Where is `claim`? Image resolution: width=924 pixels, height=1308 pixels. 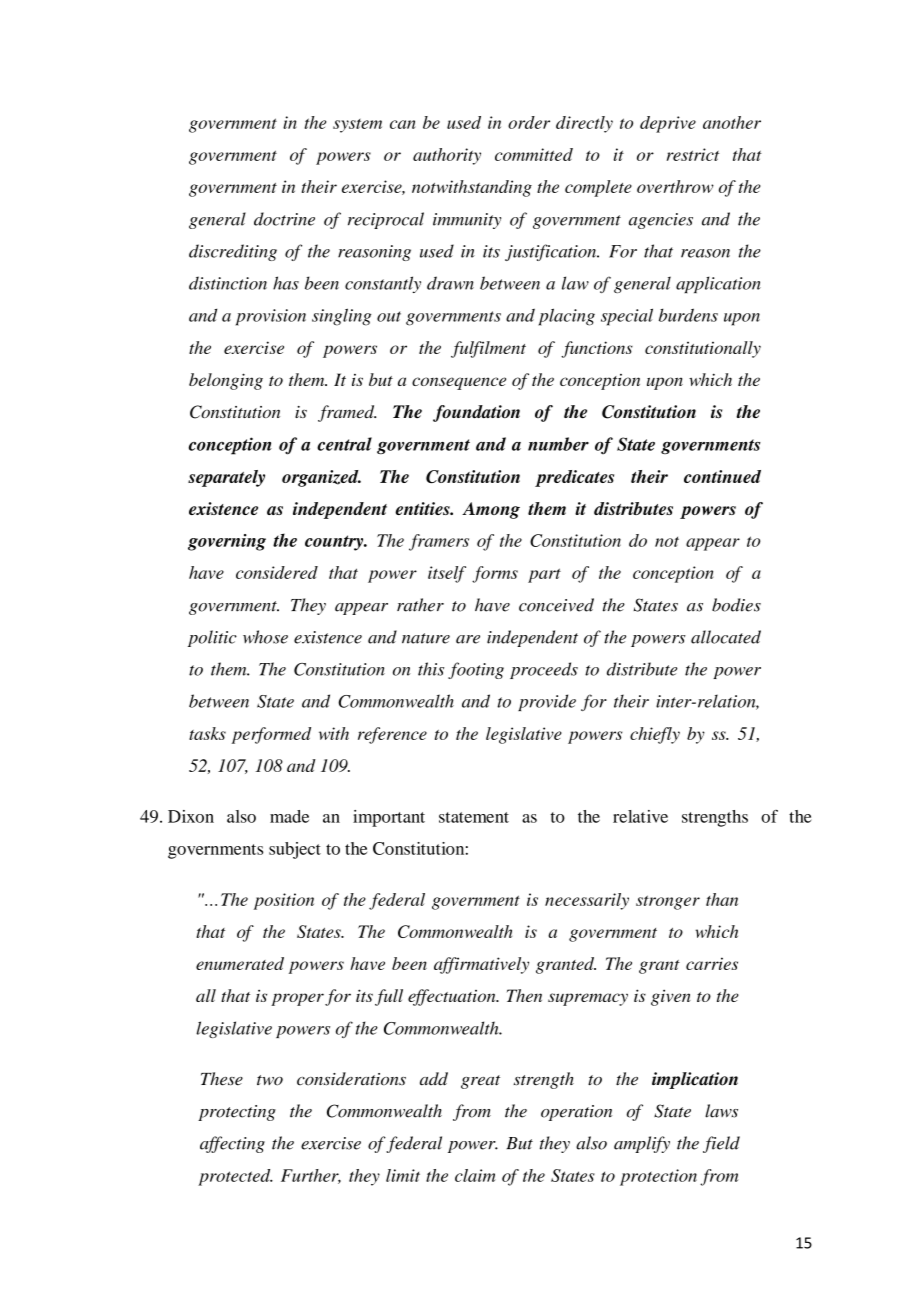
claim is located at coordinates (475, 1175).
